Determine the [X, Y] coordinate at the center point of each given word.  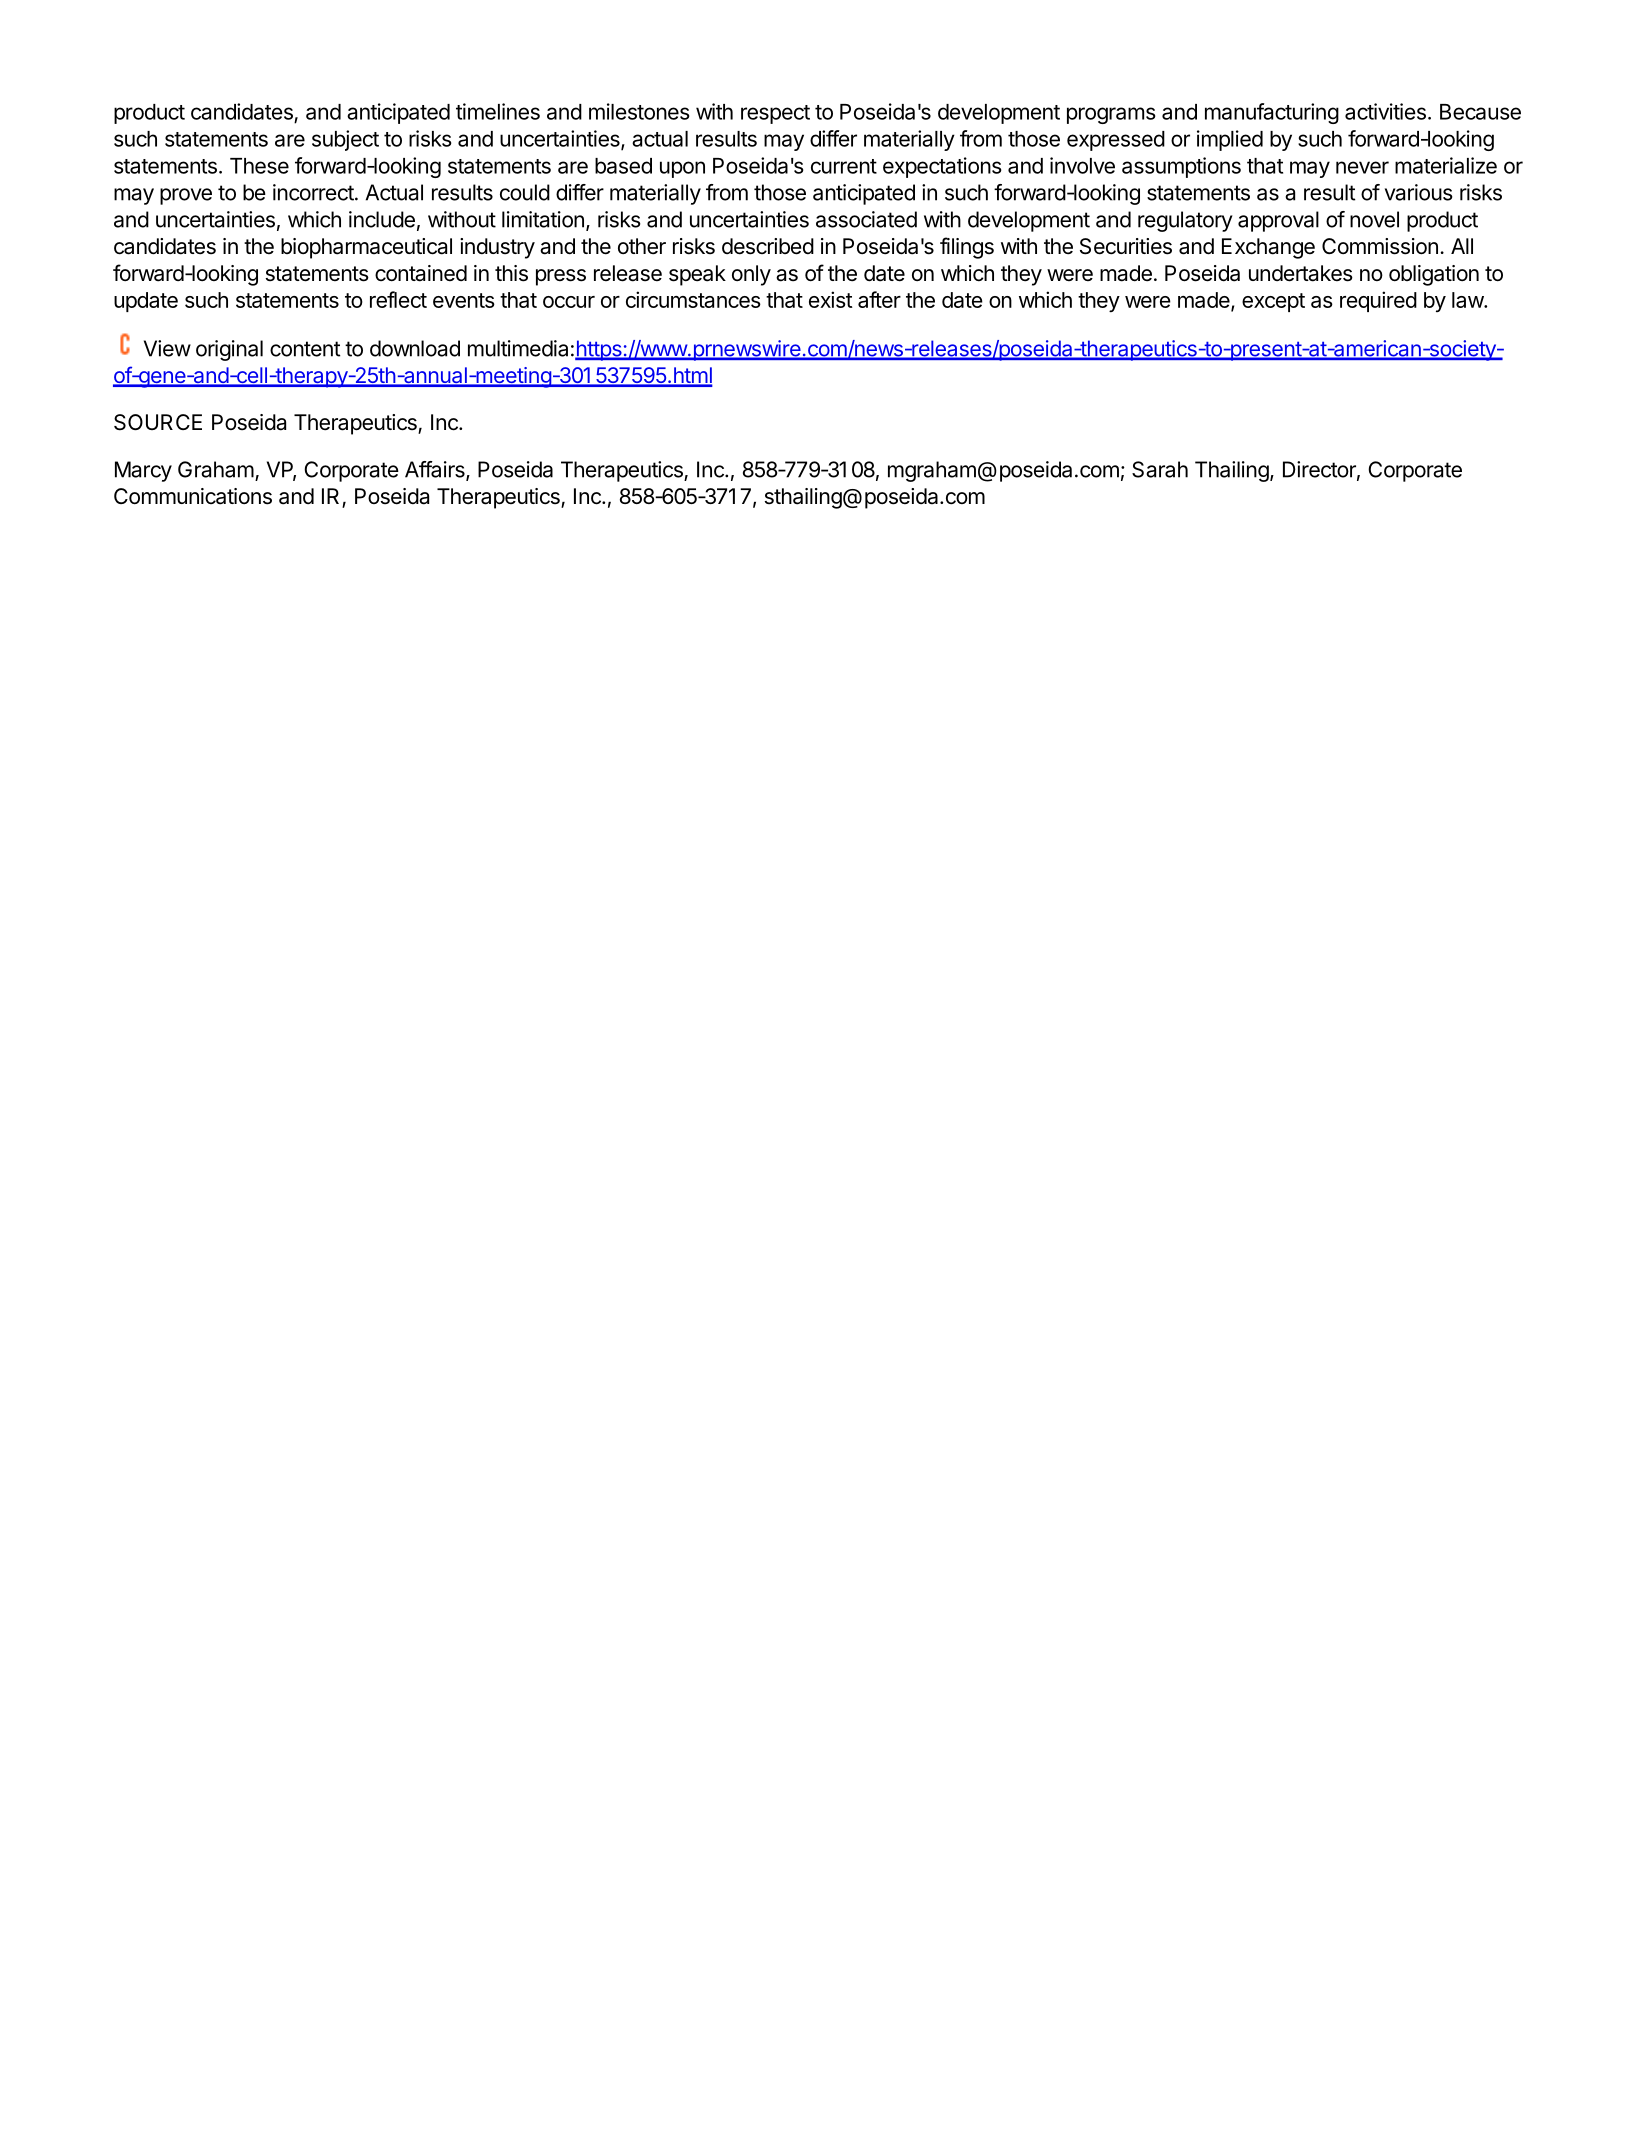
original [229, 350]
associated [866, 219]
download [415, 348]
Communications [193, 496]
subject [345, 140]
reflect [398, 299]
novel [1374, 219]
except [1273, 302]
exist [831, 299]
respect [775, 114]
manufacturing [1272, 113]
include [382, 219]
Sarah [1160, 469]
